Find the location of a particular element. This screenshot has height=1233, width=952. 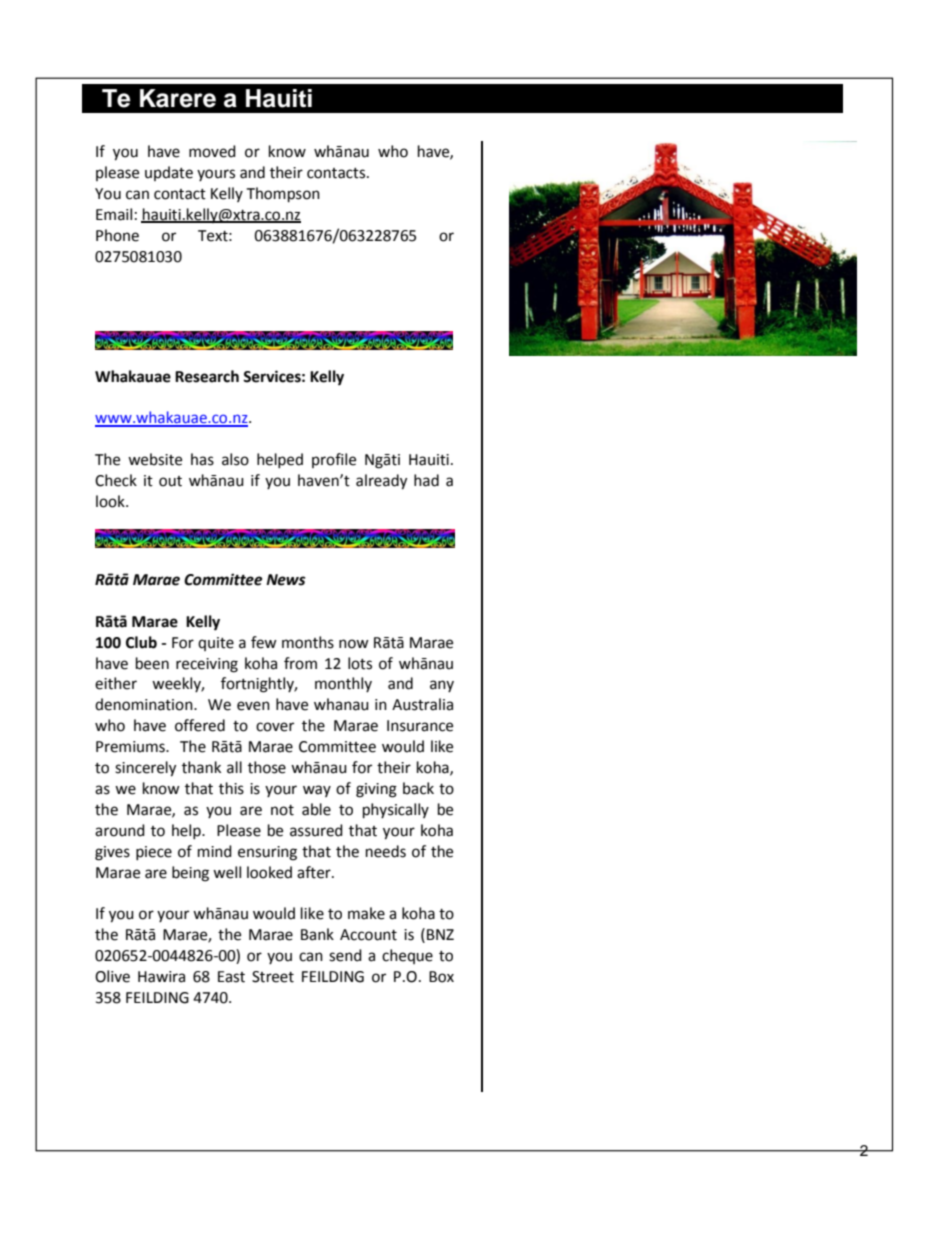

Club is located at coordinates (141, 642).
